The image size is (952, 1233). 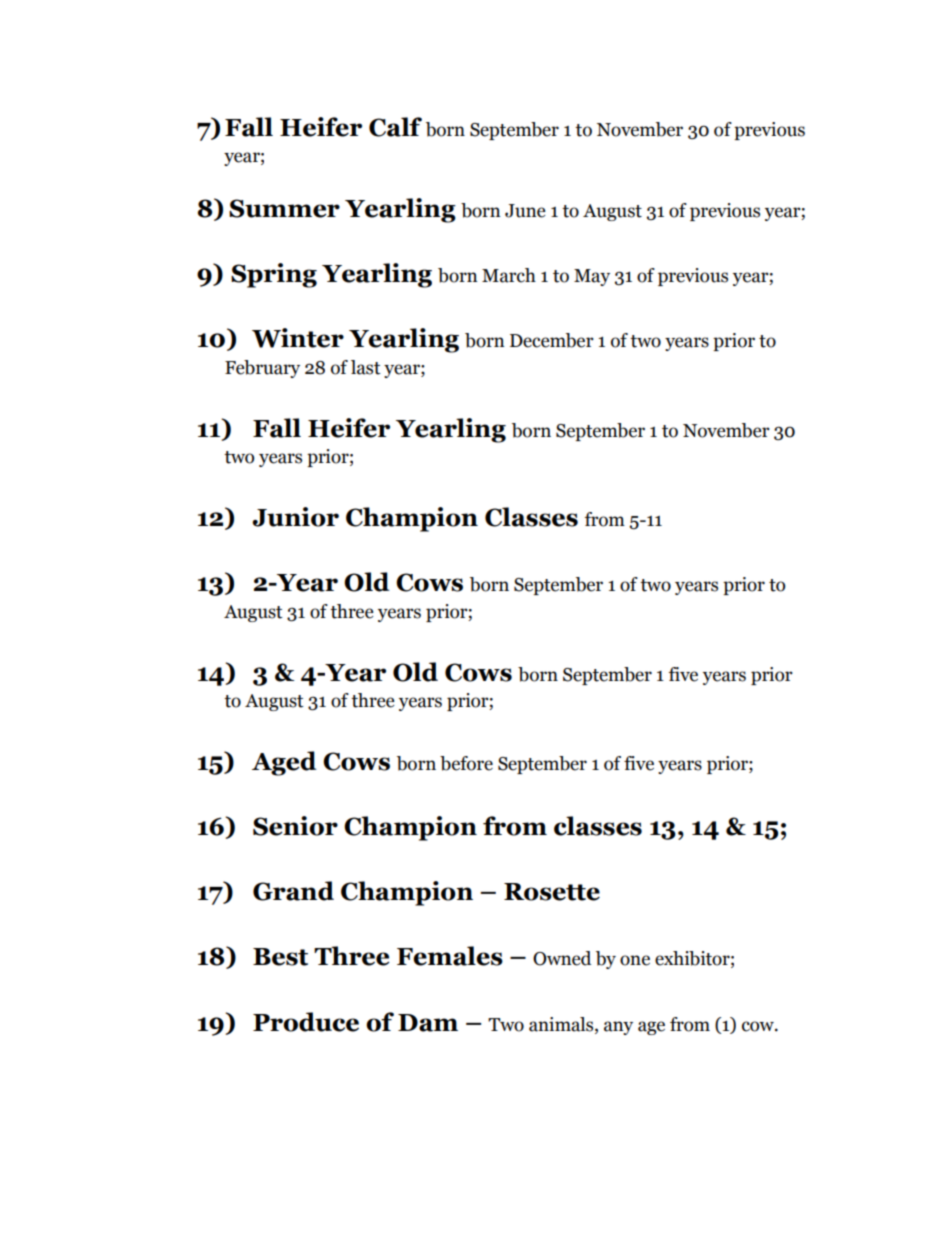 I want to click on Summer, so click(x=284, y=208).
